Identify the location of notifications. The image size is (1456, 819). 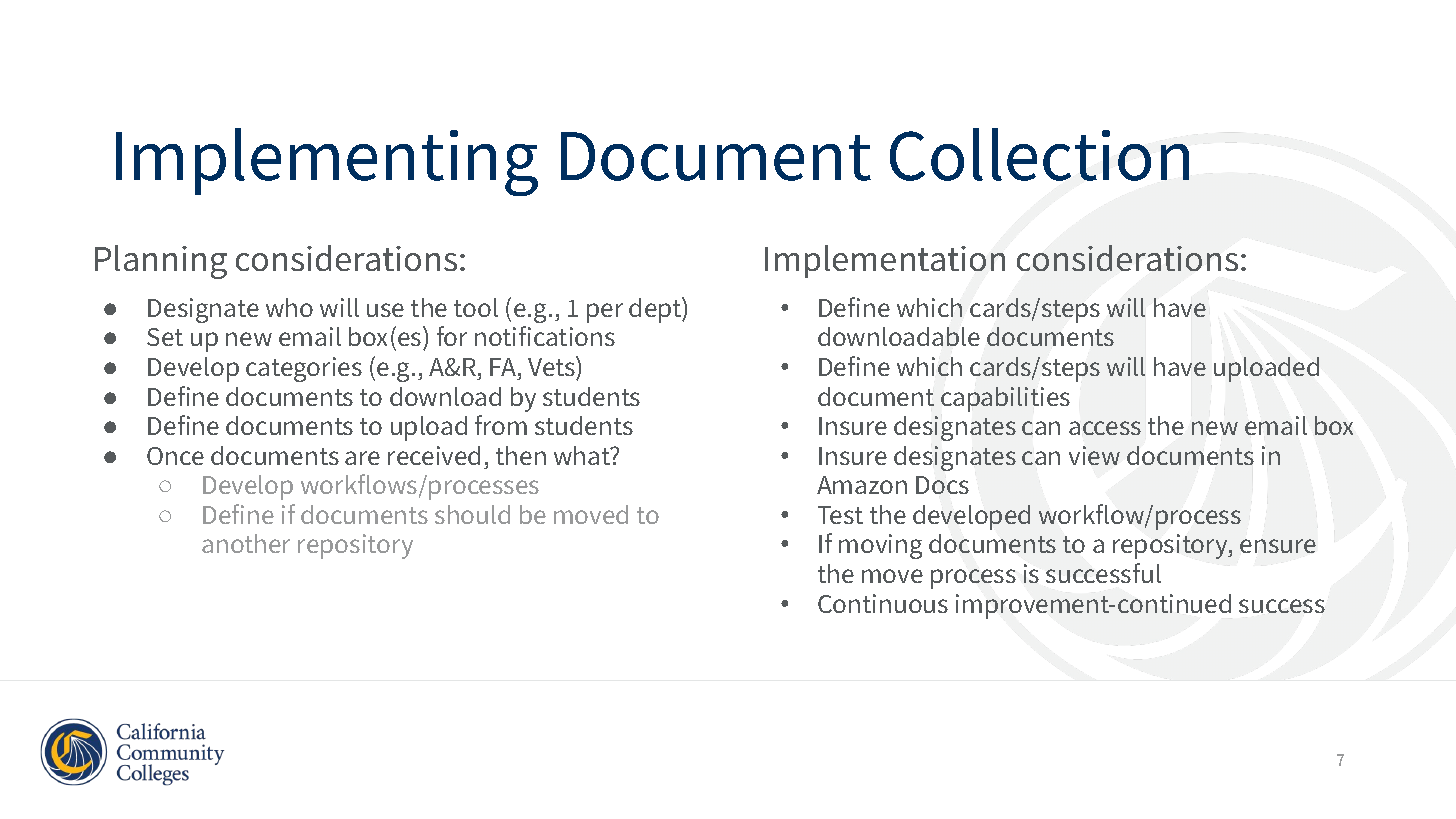
(545, 336).
